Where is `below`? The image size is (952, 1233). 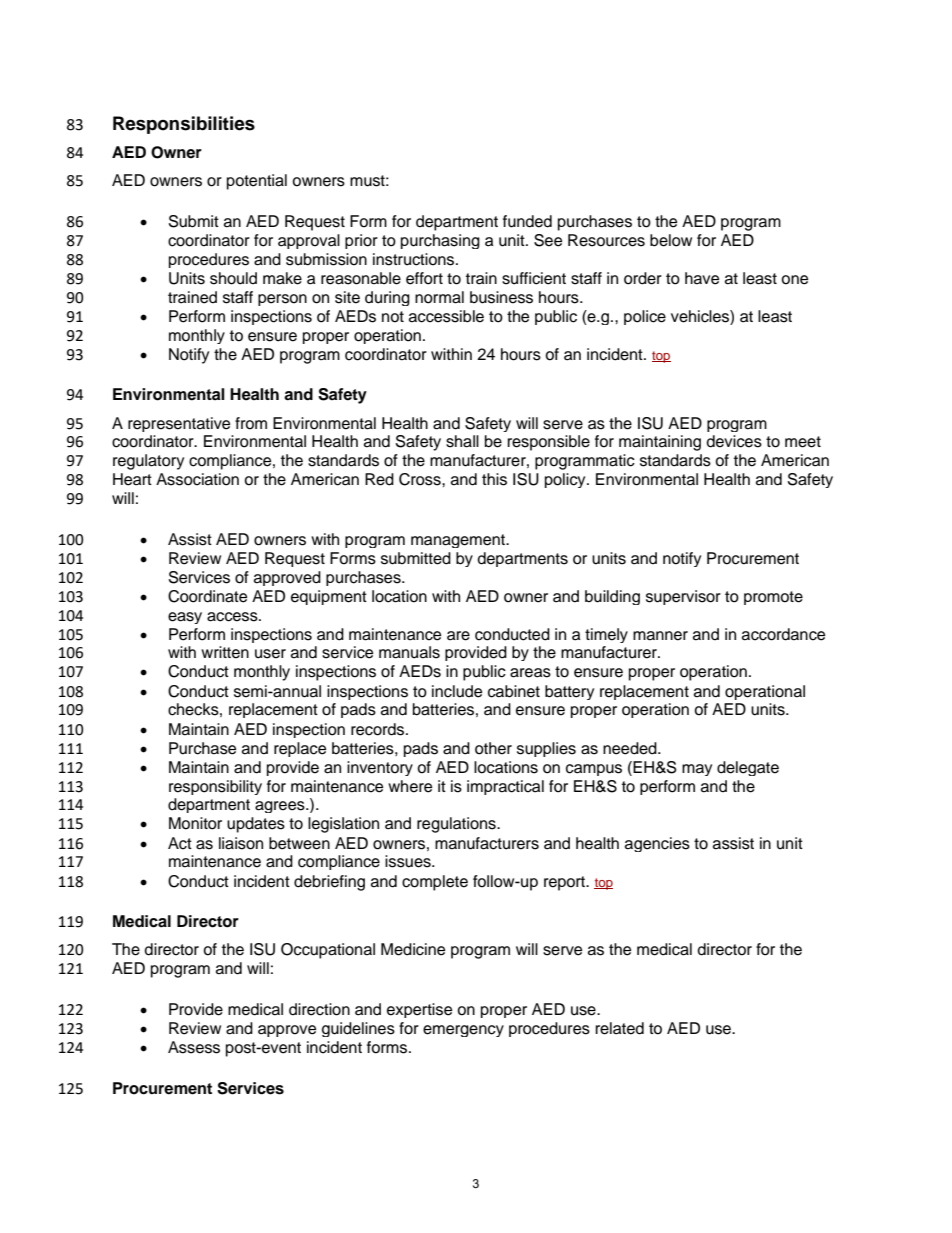 below is located at coordinates (671, 240).
